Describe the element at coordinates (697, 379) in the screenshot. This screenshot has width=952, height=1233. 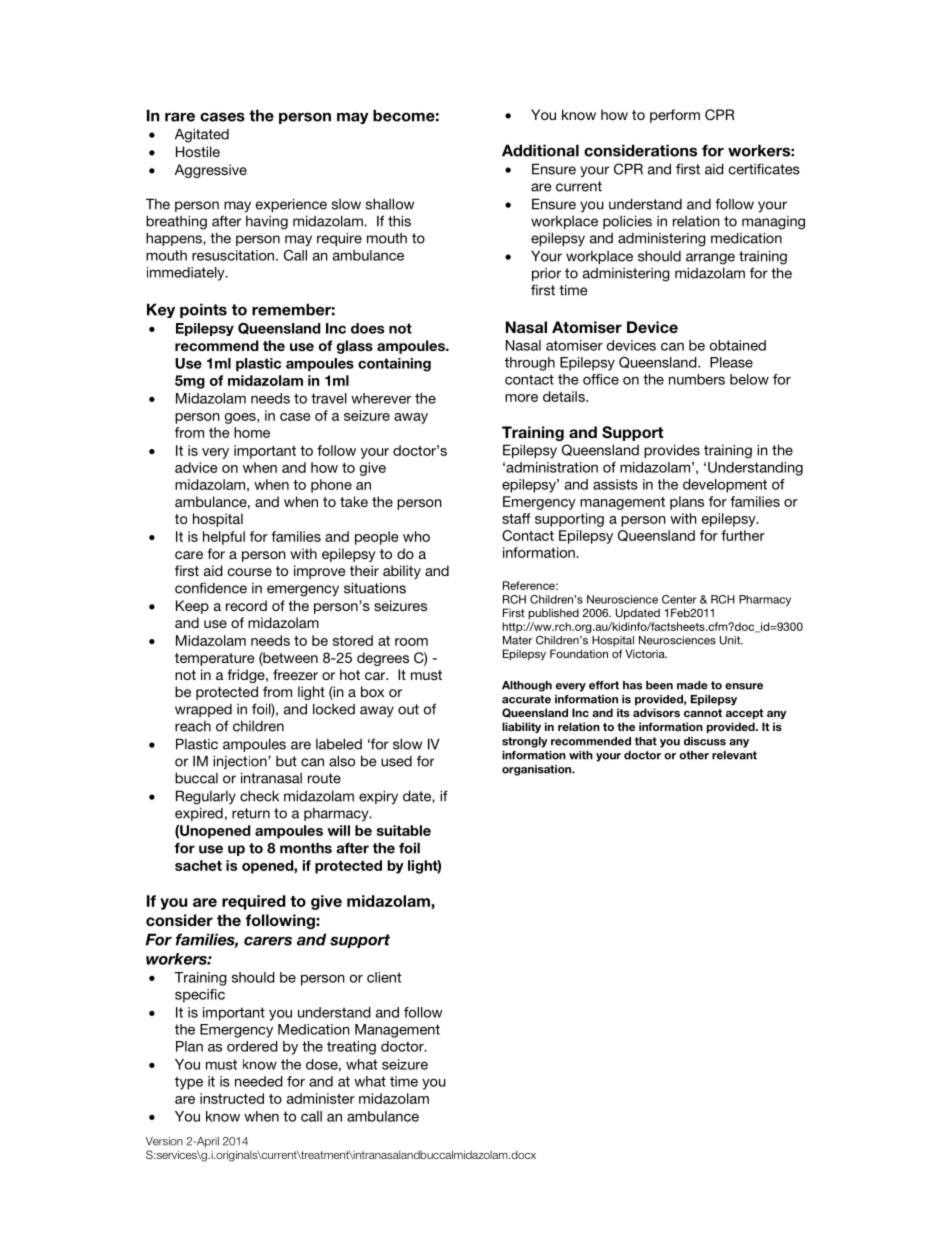
I see `numbers` at that location.
